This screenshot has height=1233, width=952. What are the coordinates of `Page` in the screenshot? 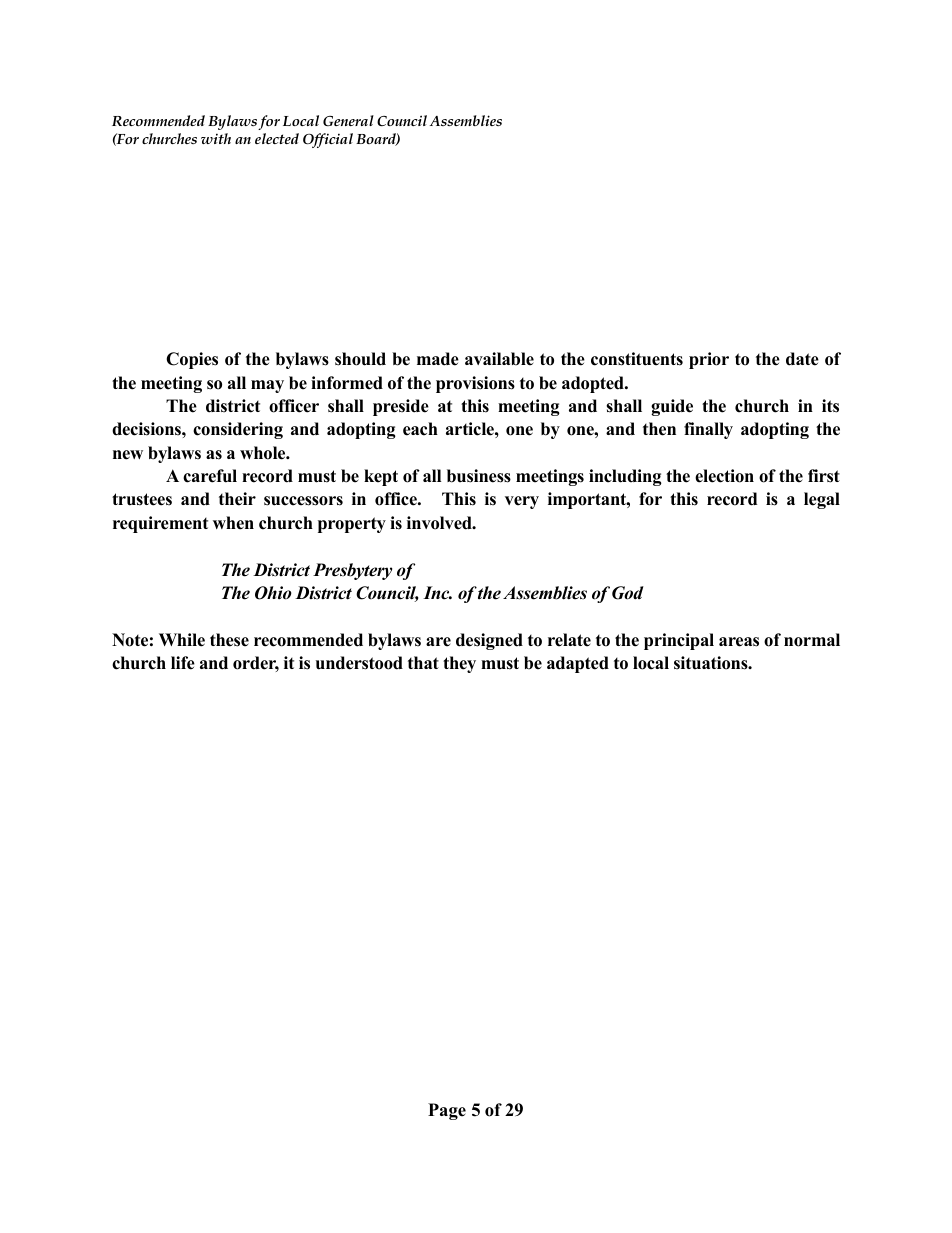 It's located at (447, 1111).
